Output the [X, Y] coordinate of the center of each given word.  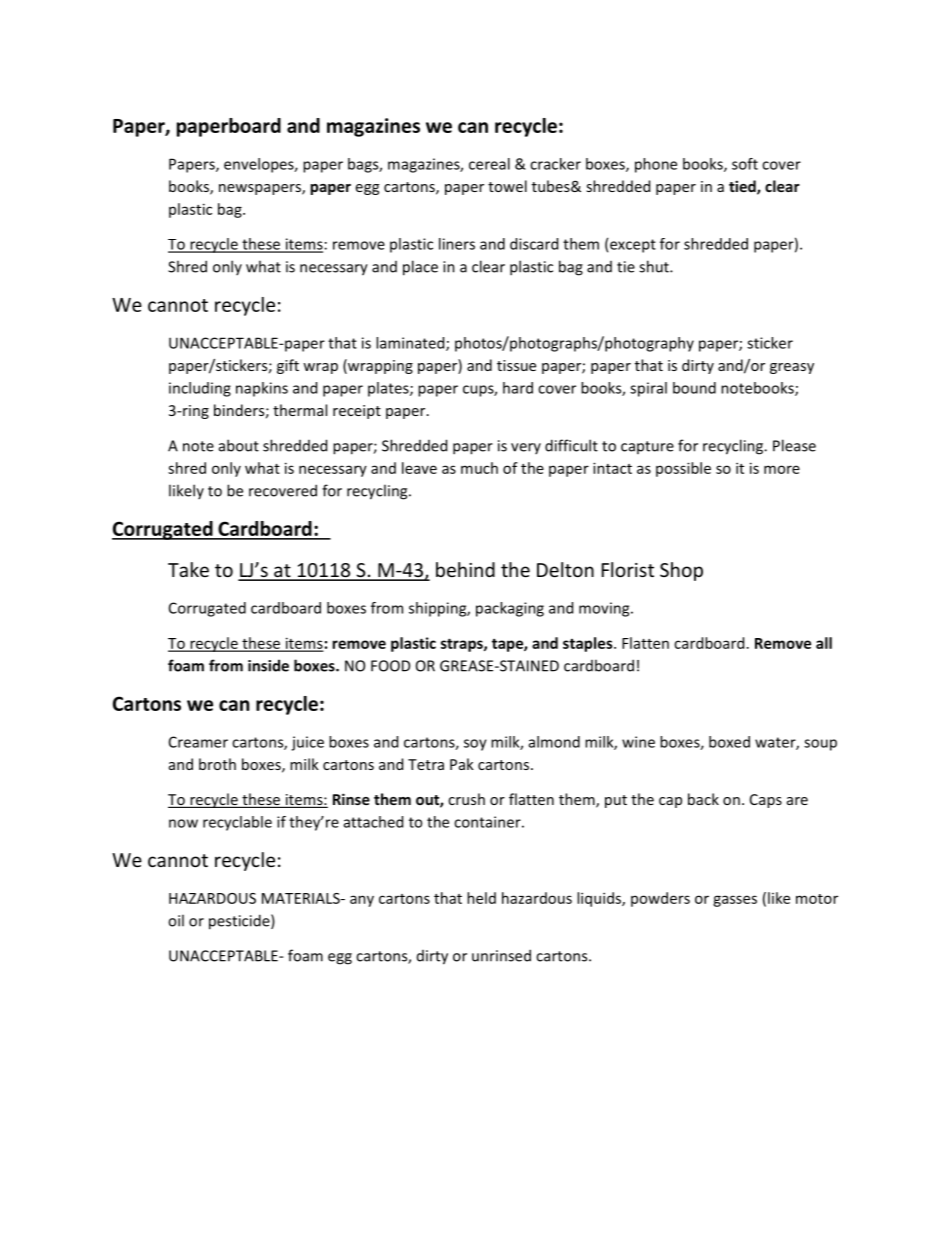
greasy [792, 368]
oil [176, 920]
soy [475, 745]
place [420, 268]
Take [188, 569]
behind [465, 569]
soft [745, 164]
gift [288, 366]
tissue [516, 365]
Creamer [198, 742]
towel [507, 186]
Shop [681, 571]
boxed [729, 742]
